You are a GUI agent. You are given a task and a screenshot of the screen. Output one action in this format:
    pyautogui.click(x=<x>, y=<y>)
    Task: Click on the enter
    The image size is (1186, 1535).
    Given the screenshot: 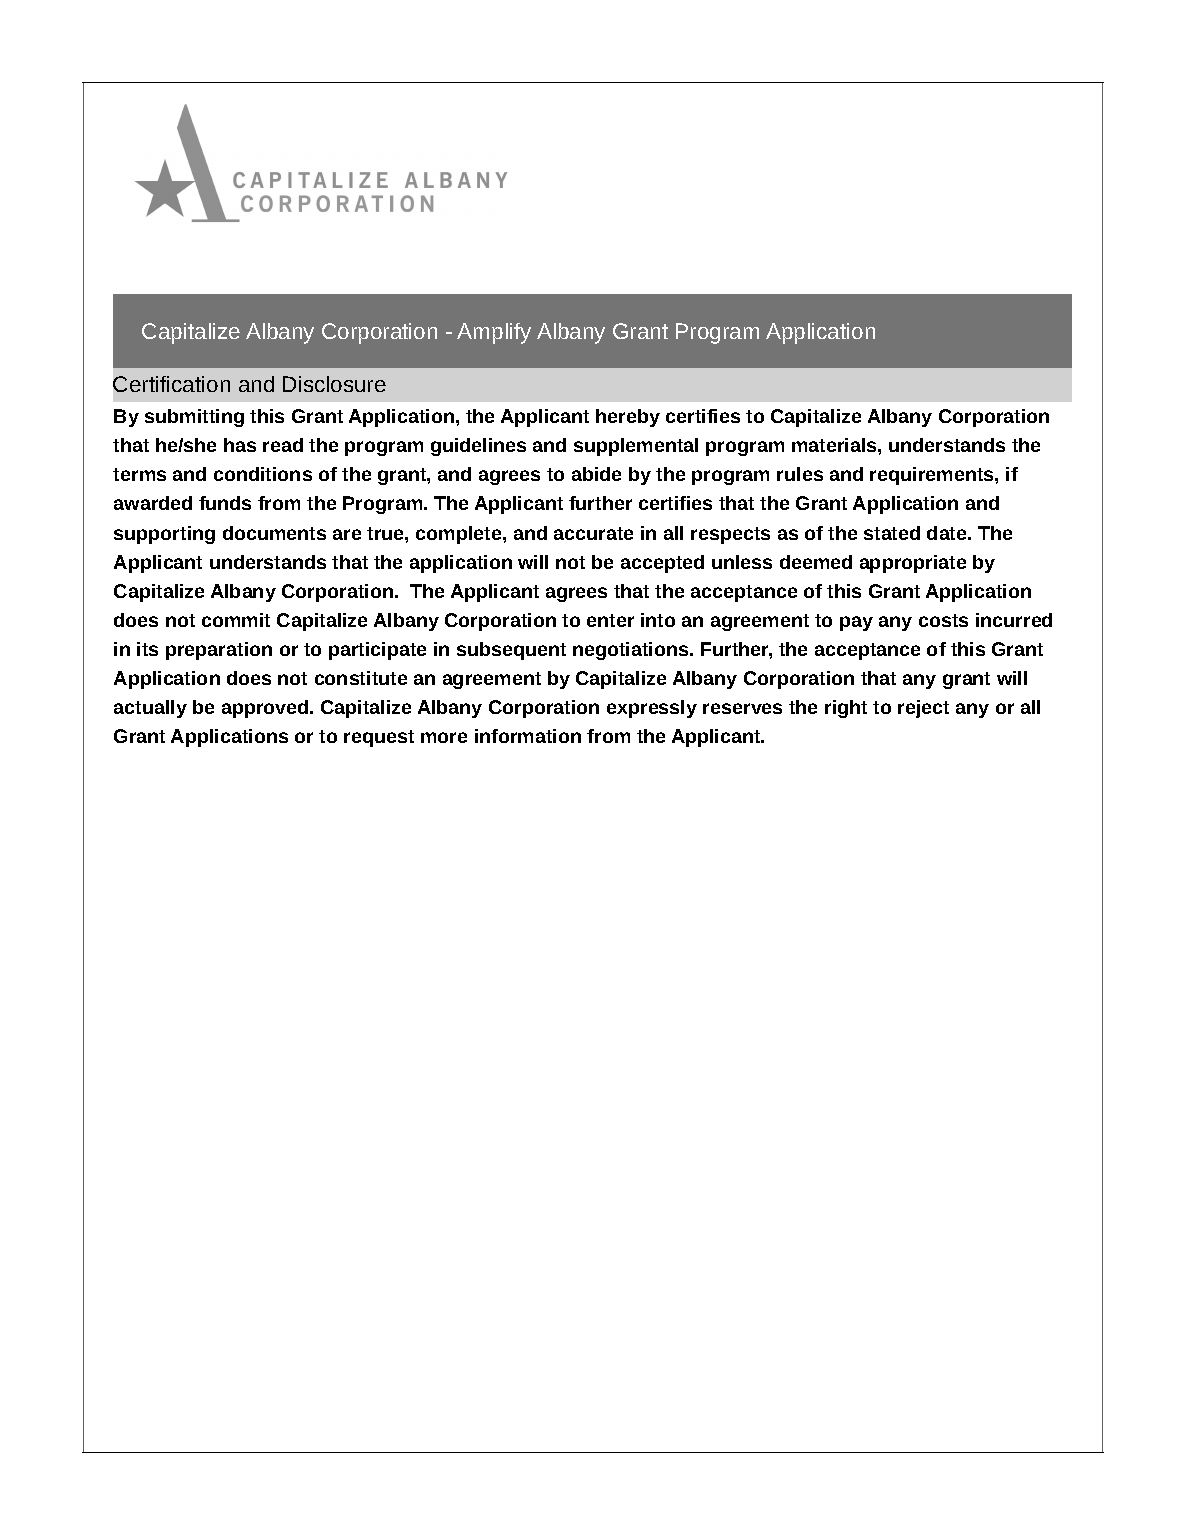 What is the action you would take?
    pyautogui.click(x=610, y=620)
